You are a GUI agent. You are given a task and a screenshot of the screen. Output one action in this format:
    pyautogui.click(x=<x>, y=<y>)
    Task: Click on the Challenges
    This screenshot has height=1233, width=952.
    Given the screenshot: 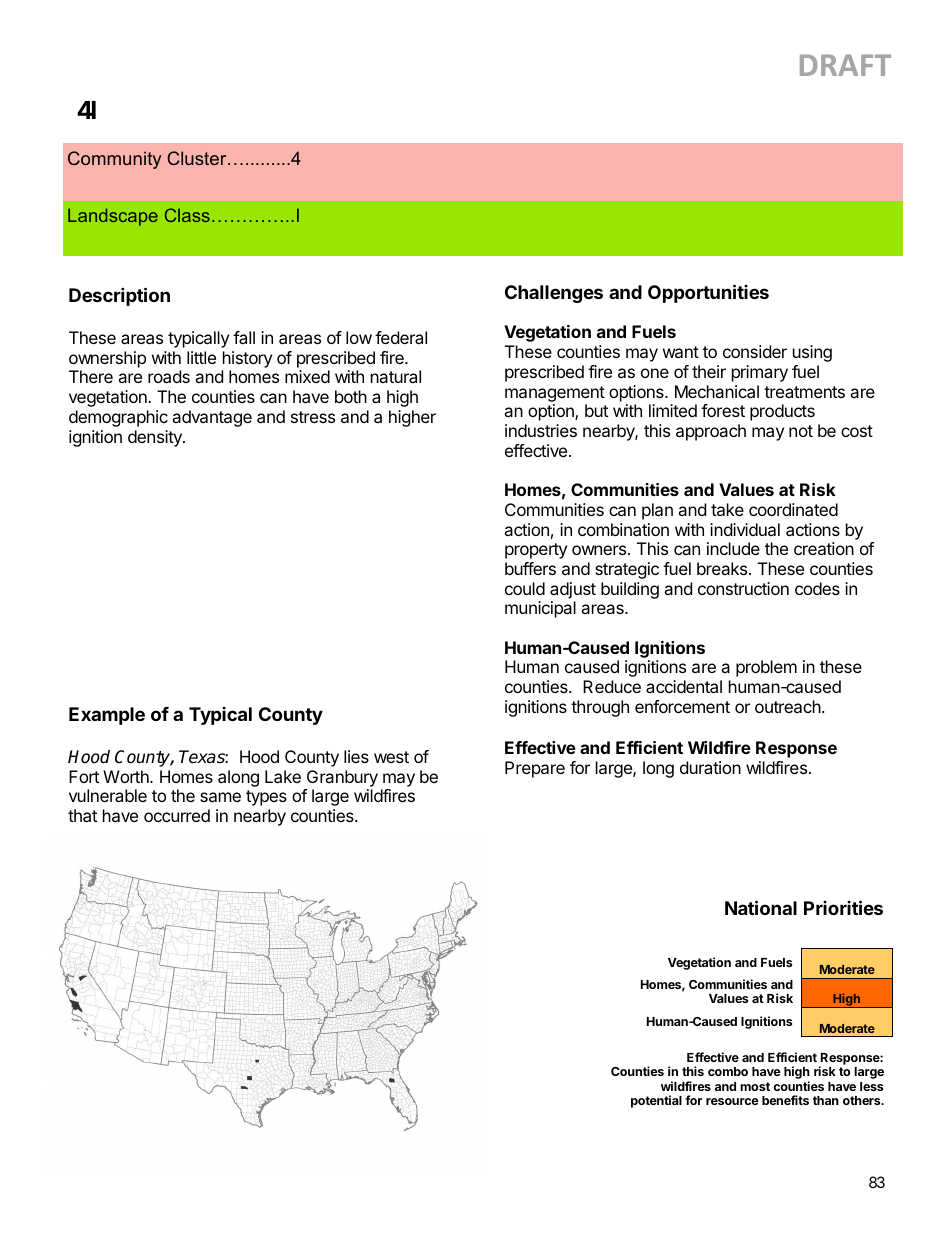 What is the action you would take?
    pyautogui.click(x=554, y=294)
